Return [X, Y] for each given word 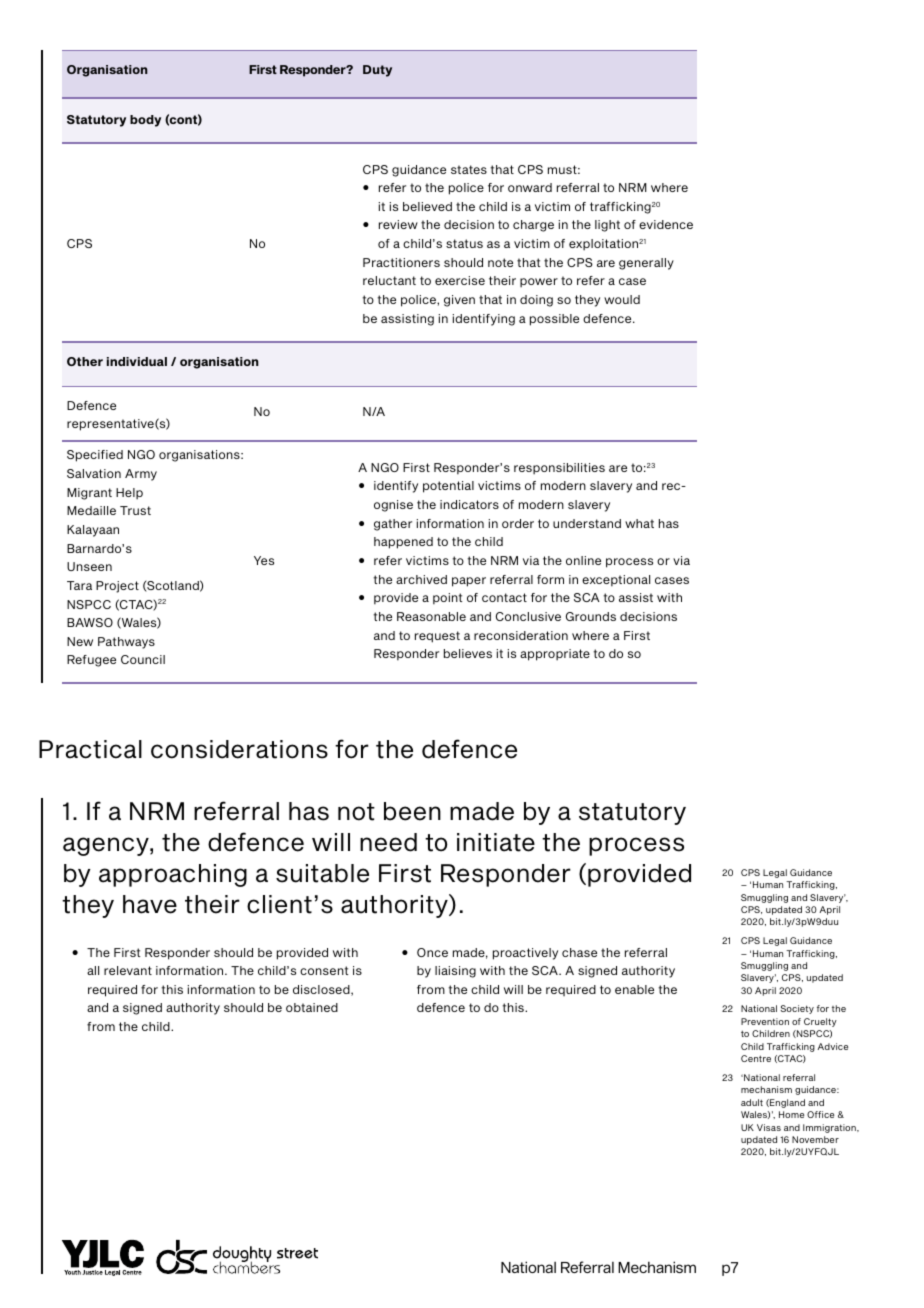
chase [579, 952]
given [459, 301]
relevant [128, 970]
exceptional [616, 581]
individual [137, 361]
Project [117, 587]
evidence [666, 224]
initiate [496, 842]
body [145, 121]
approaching [173, 875]
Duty [377, 71]
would [622, 299]
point [447, 599]
